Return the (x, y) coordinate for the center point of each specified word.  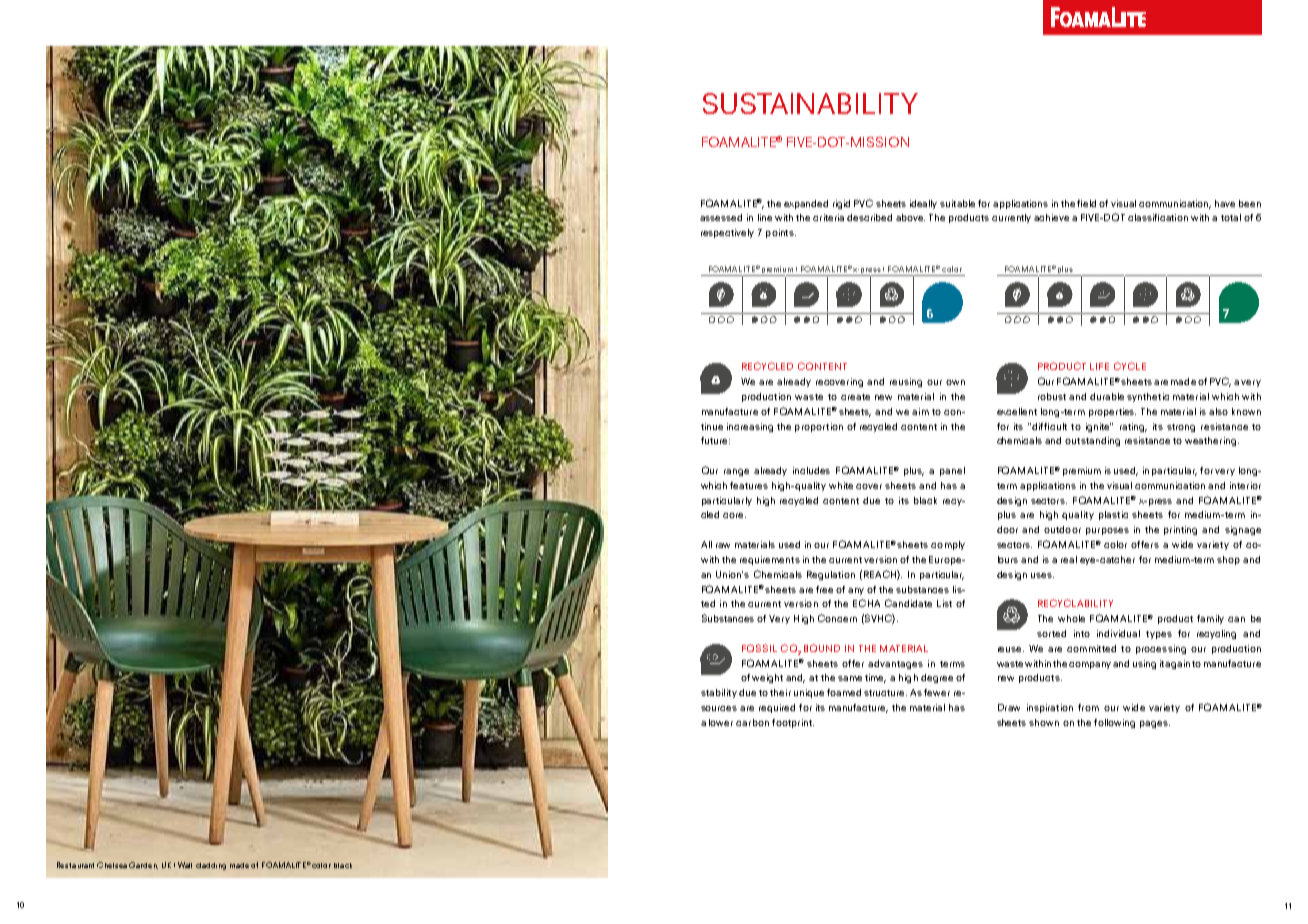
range (736, 472)
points (781, 233)
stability (719, 693)
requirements (770, 560)
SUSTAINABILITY (810, 103)
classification (1158, 217)
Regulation (831, 575)
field (1086, 203)
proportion (819, 427)
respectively (727, 233)
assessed (721, 217)
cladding (211, 866)
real (1069, 559)
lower (721, 722)
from (1088, 707)
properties (1112, 412)
